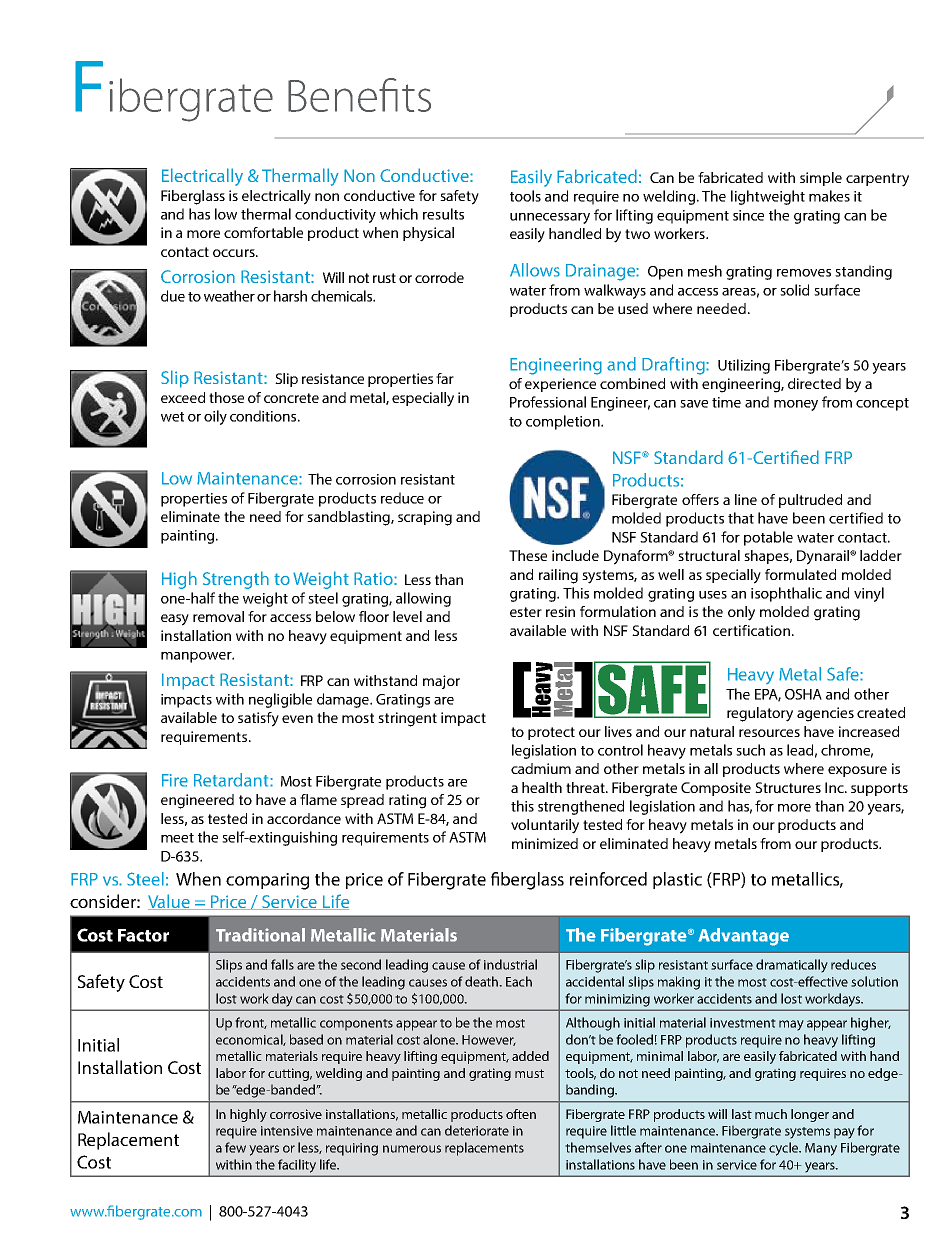  Describe the element at coordinates (232, 780) in the page. I see `Retardant` at that location.
